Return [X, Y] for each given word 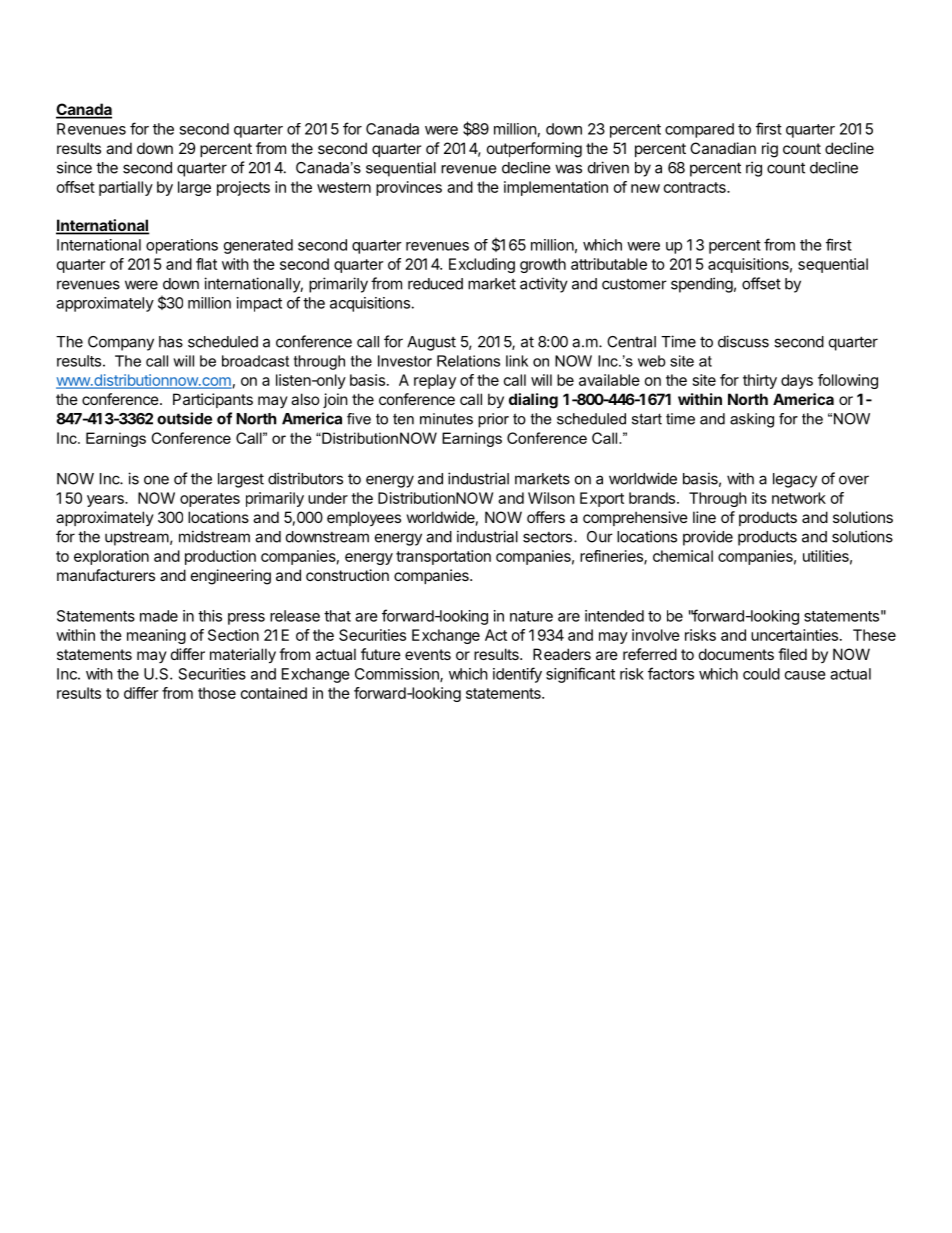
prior [493, 420]
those [217, 693]
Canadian [723, 148]
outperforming [534, 150]
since [74, 167]
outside [184, 418]
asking [752, 420]
